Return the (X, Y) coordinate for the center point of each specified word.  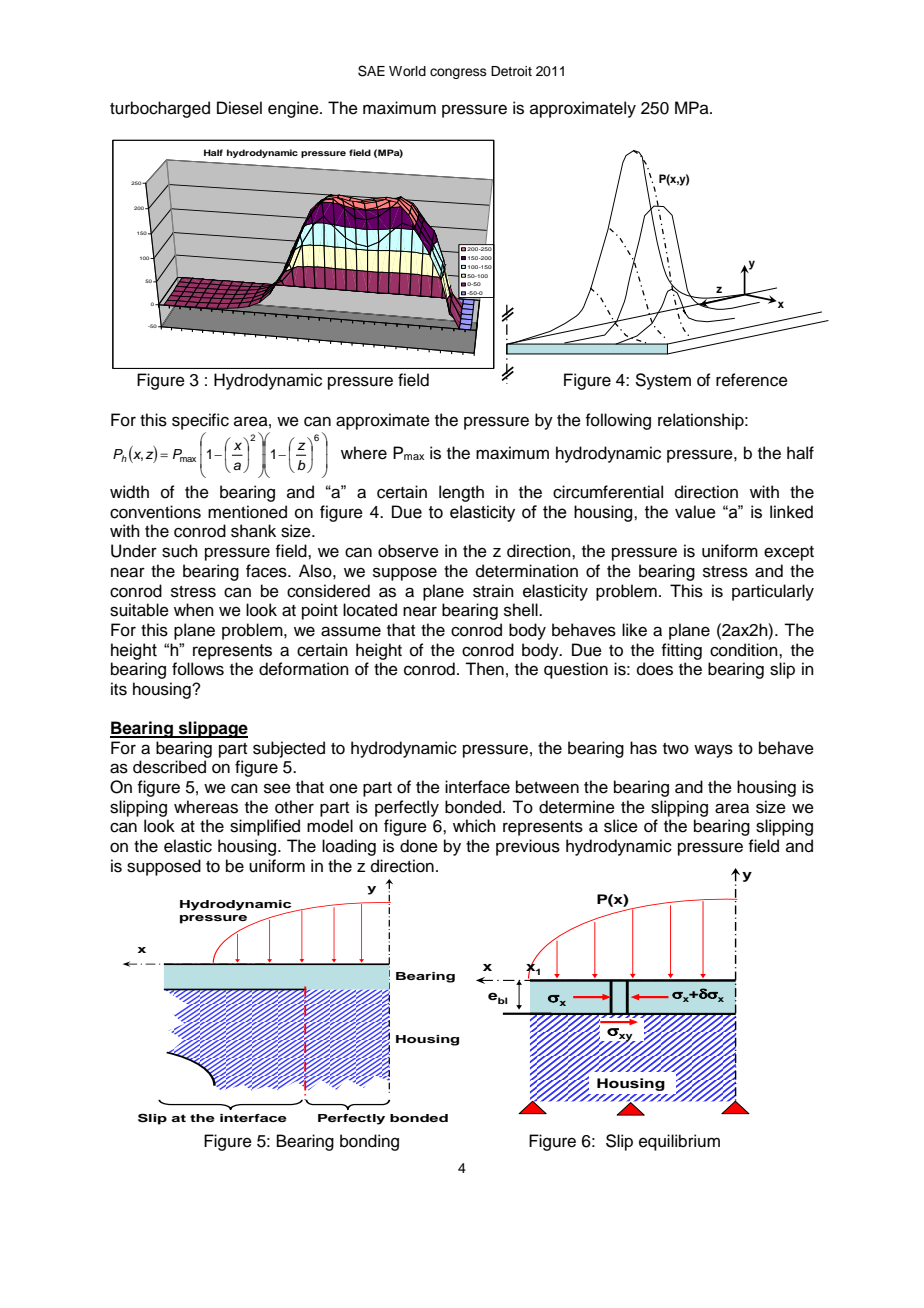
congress (458, 73)
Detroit (511, 71)
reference (752, 380)
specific (200, 421)
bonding (369, 1142)
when (194, 610)
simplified (265, 827)
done (419, 846)
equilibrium (679, 1142)
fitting (681, 651)
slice (621, 826)
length (461, 493)
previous (528, 847)
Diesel (239, 108)
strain (493, 591)
